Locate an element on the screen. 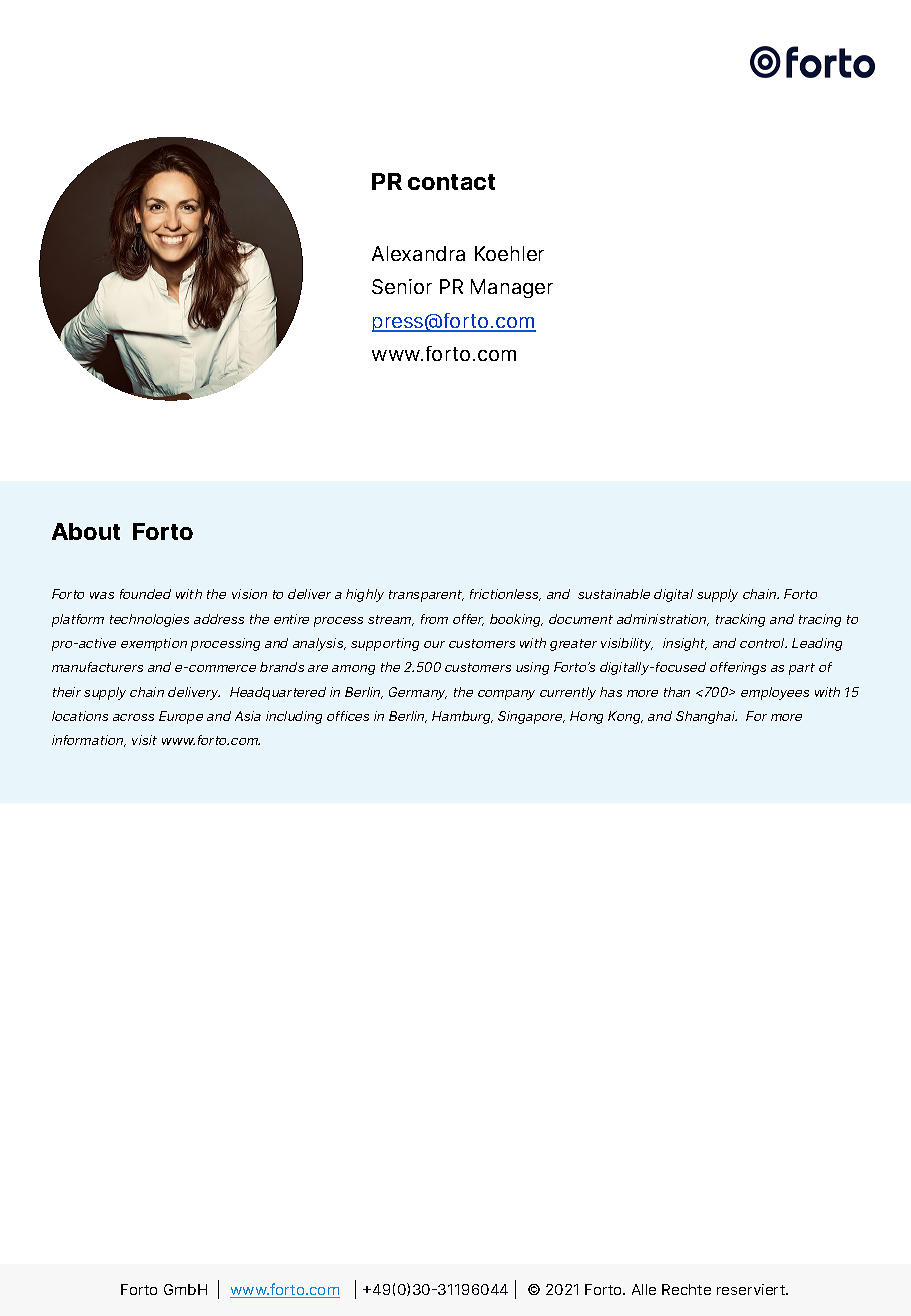  About is located at coordinates (86, 531).
